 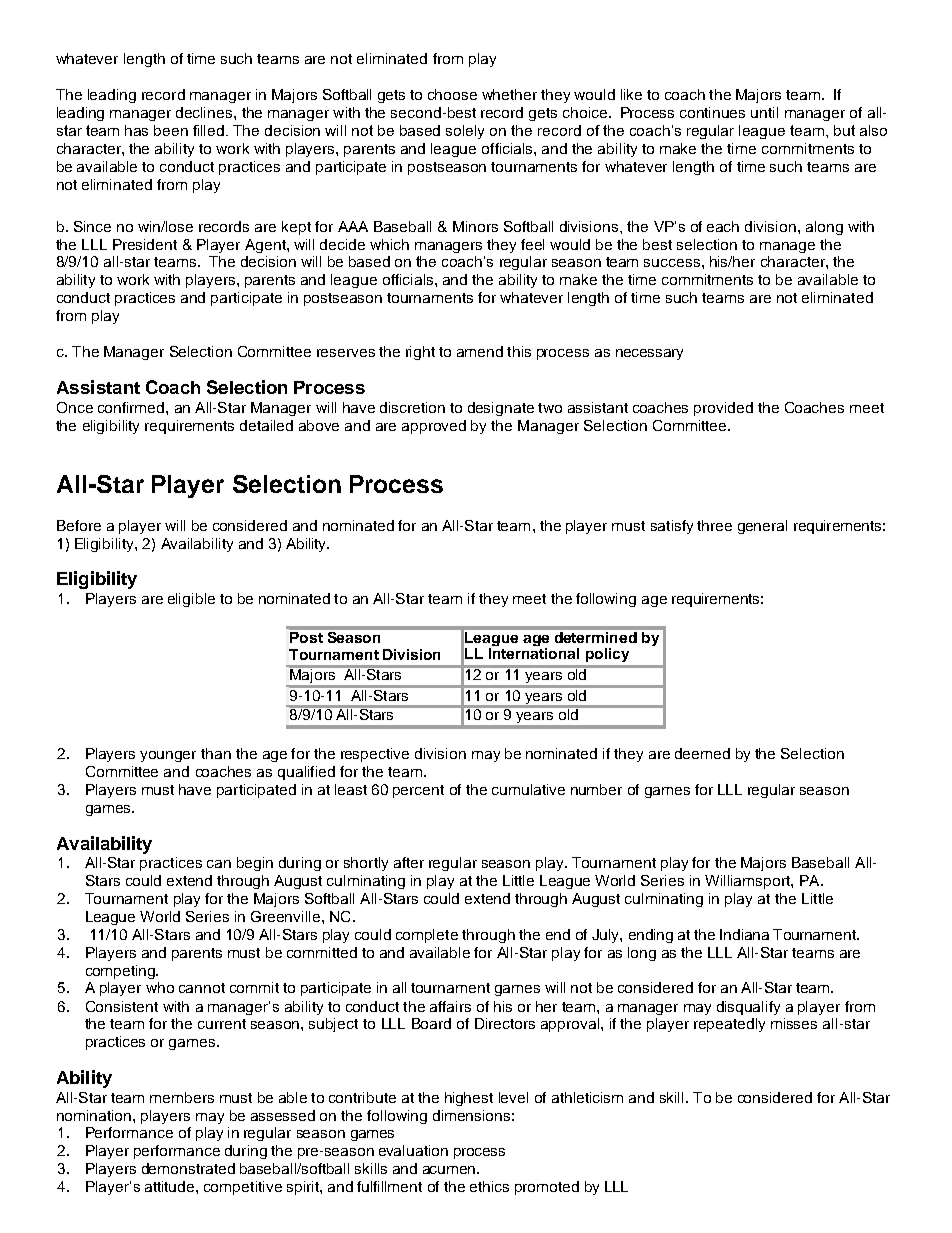 What do you see at coordinates (465, 132) in the screenshot?
I see `solely` at bounding box center [465, 132].
